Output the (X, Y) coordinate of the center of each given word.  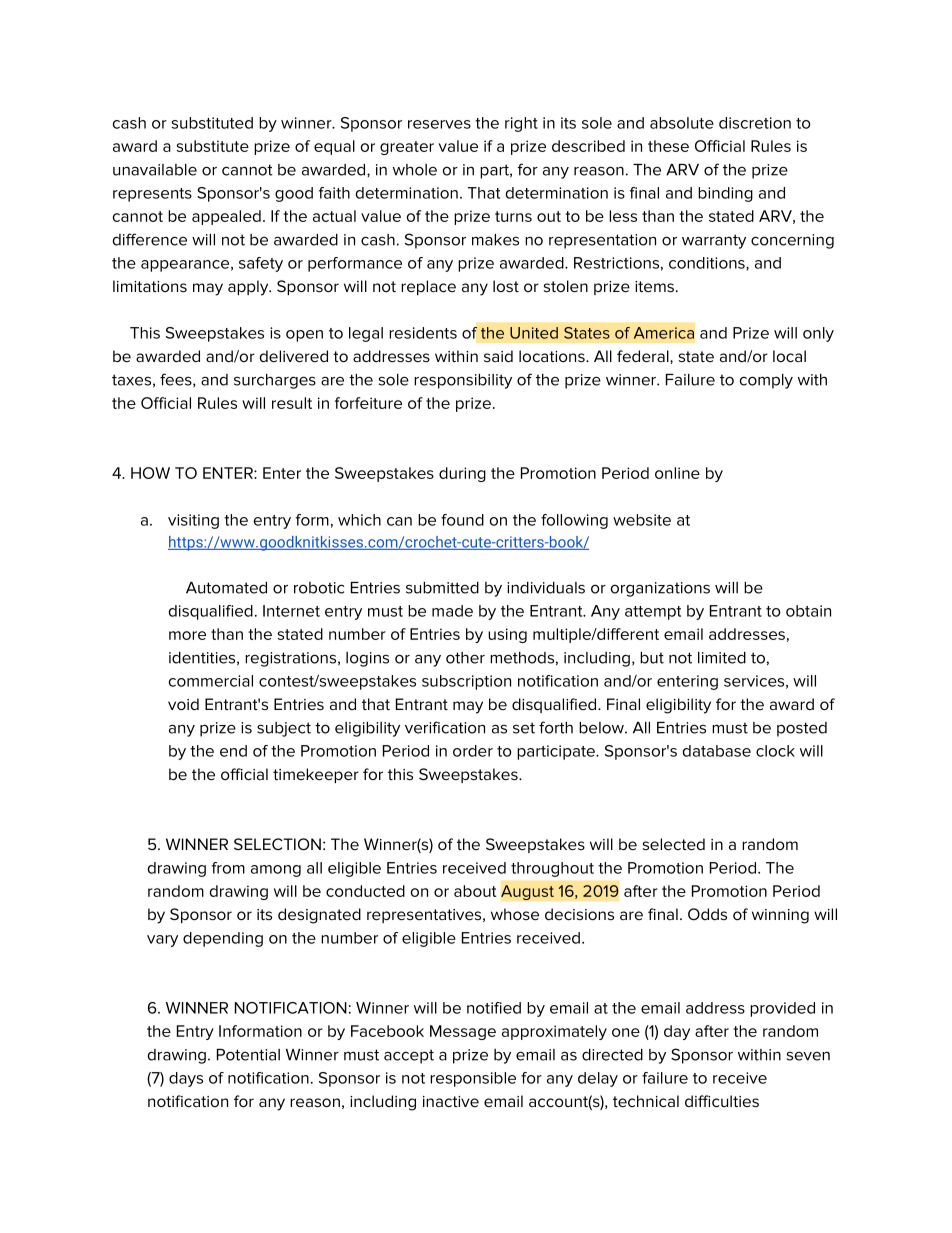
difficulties (722, 1101)
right (521, 124)
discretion (755, 123)
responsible (473, 1079)
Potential (248, 1055)
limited (722, 658)
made (452, 611)
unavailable (155, 170)
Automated (226, 588)
